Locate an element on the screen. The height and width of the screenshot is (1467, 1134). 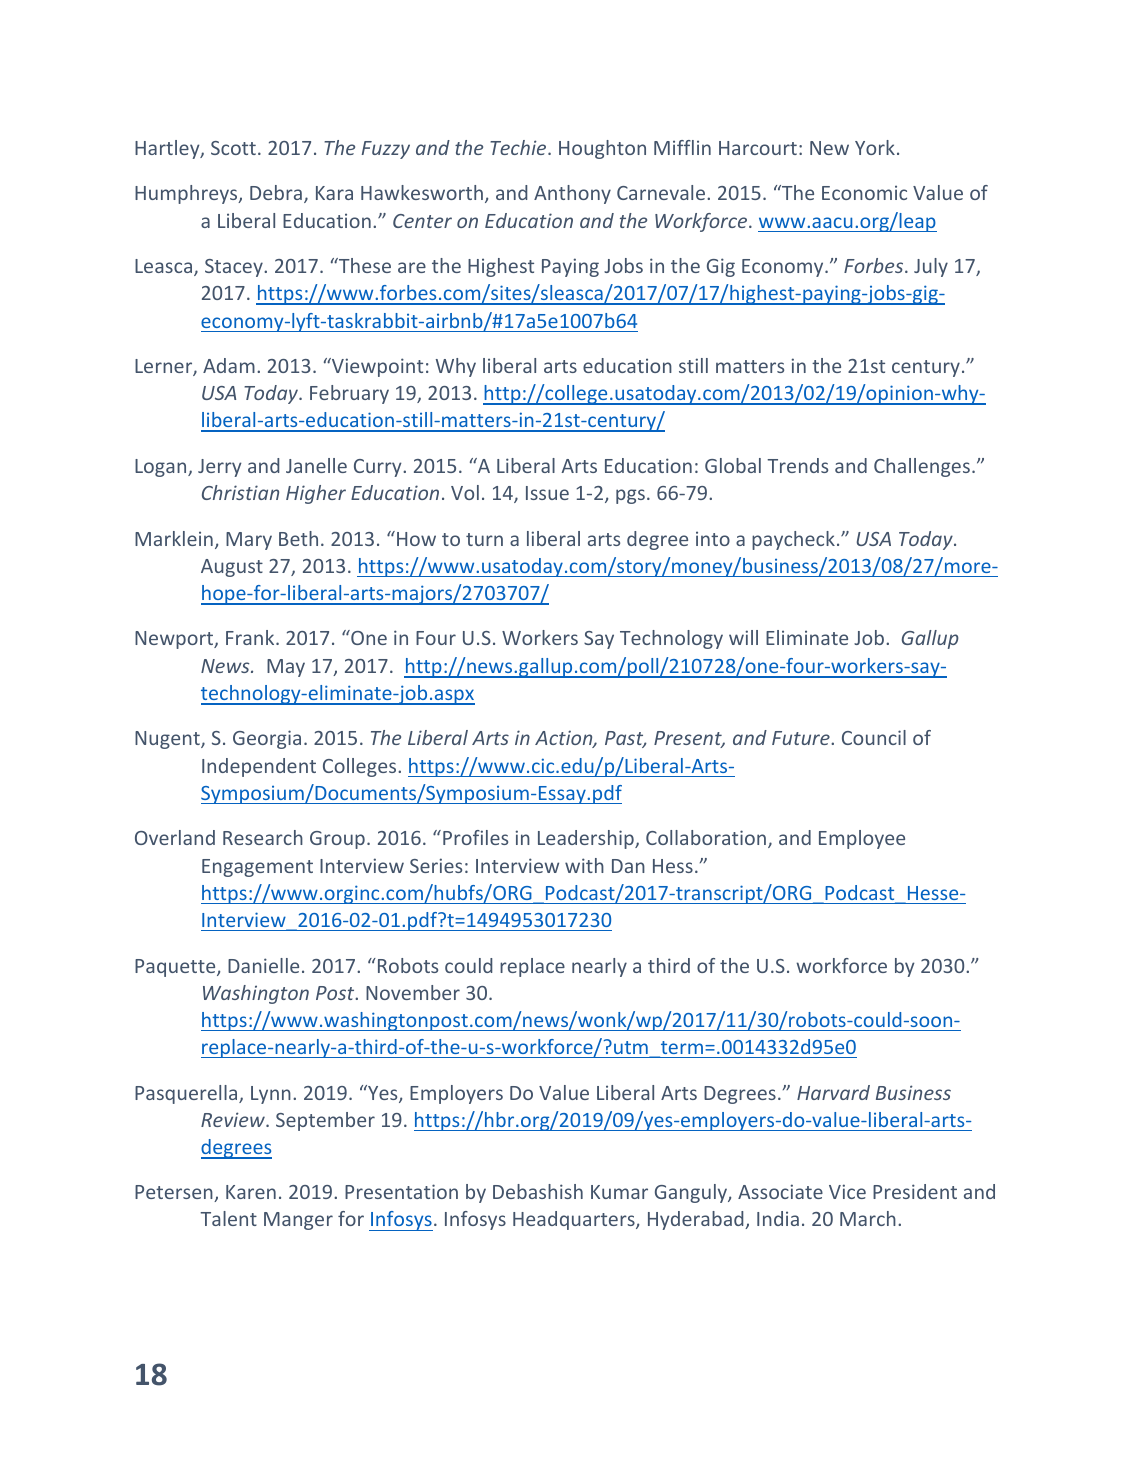
Economic is located at coordinates (864, 192).
